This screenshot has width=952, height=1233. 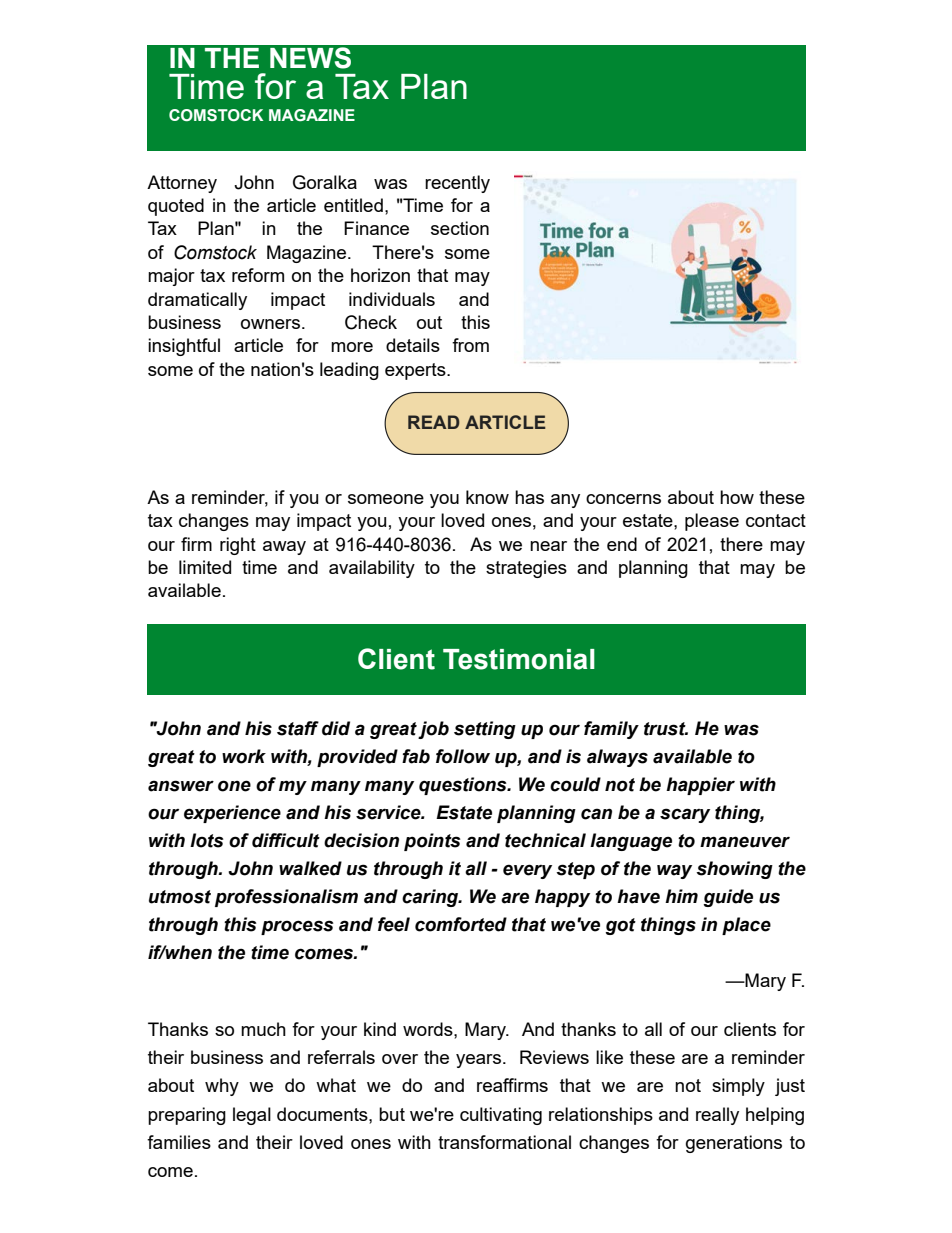 What do you see at coordinates (611, 730) in the screenshot?
I see `family` at bounding box center [611, 730].
